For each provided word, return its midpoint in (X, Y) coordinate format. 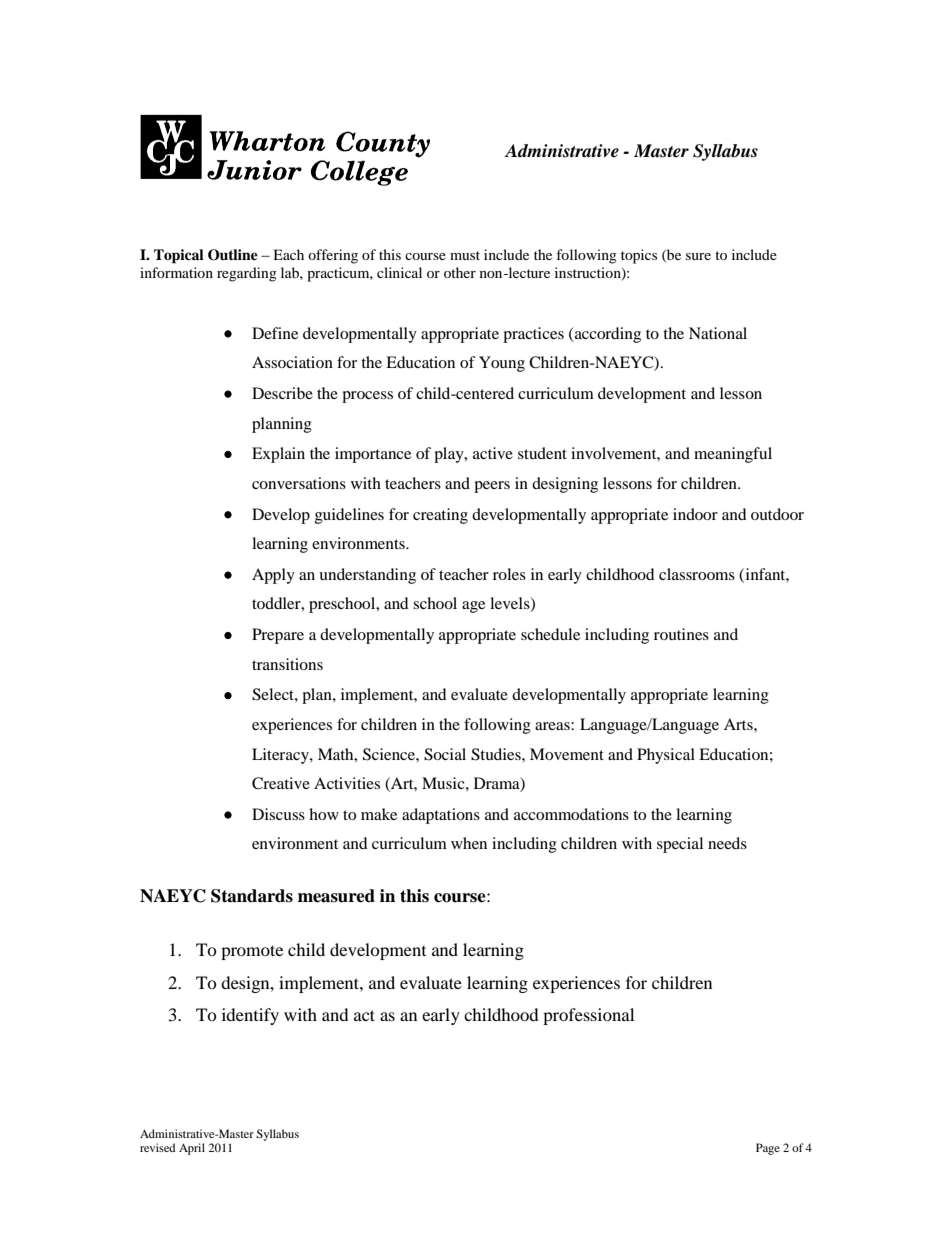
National (718, 333)
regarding (247, 274)
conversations (299, 483)
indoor (695, 514)
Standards (252, 896)
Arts (739, 724)
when (469, 843)
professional (588, 1016)
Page (768, 1149)
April (192, 1149)
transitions (287, 664)
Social (445, 754)
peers (492, 487)
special (680, 845)
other (460, 272)
